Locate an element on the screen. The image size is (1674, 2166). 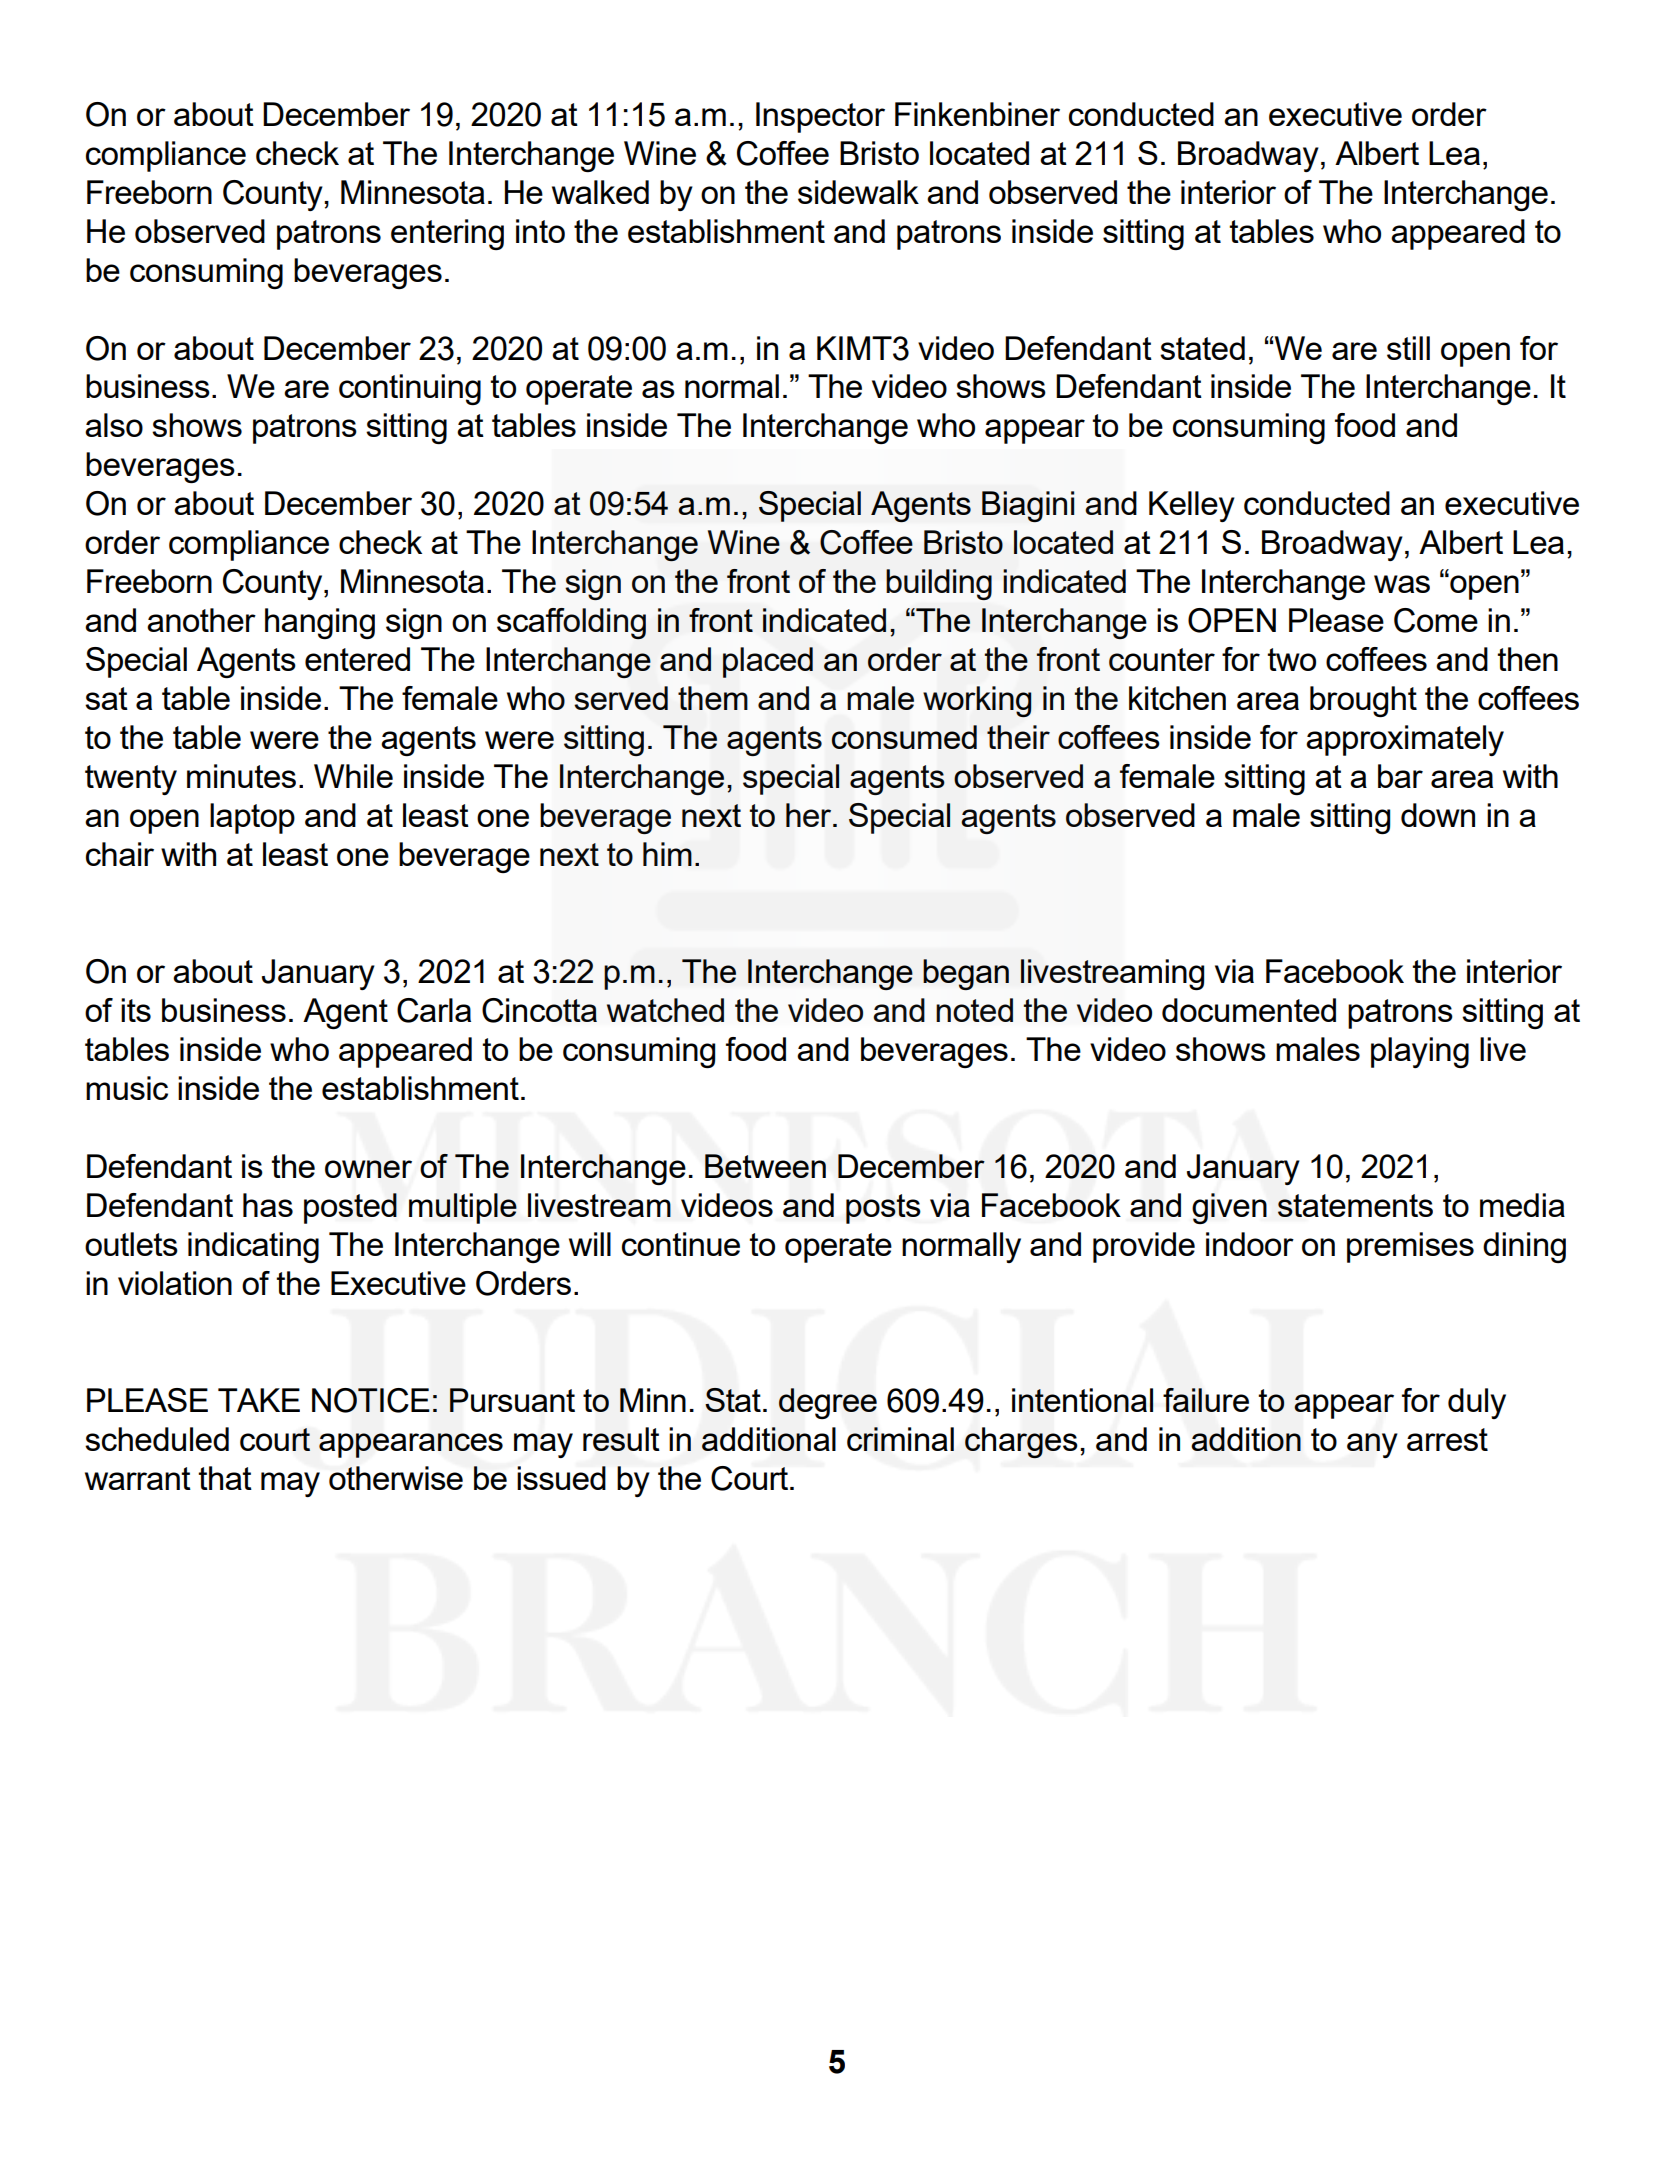
building is located at coordinates (939, 584).
